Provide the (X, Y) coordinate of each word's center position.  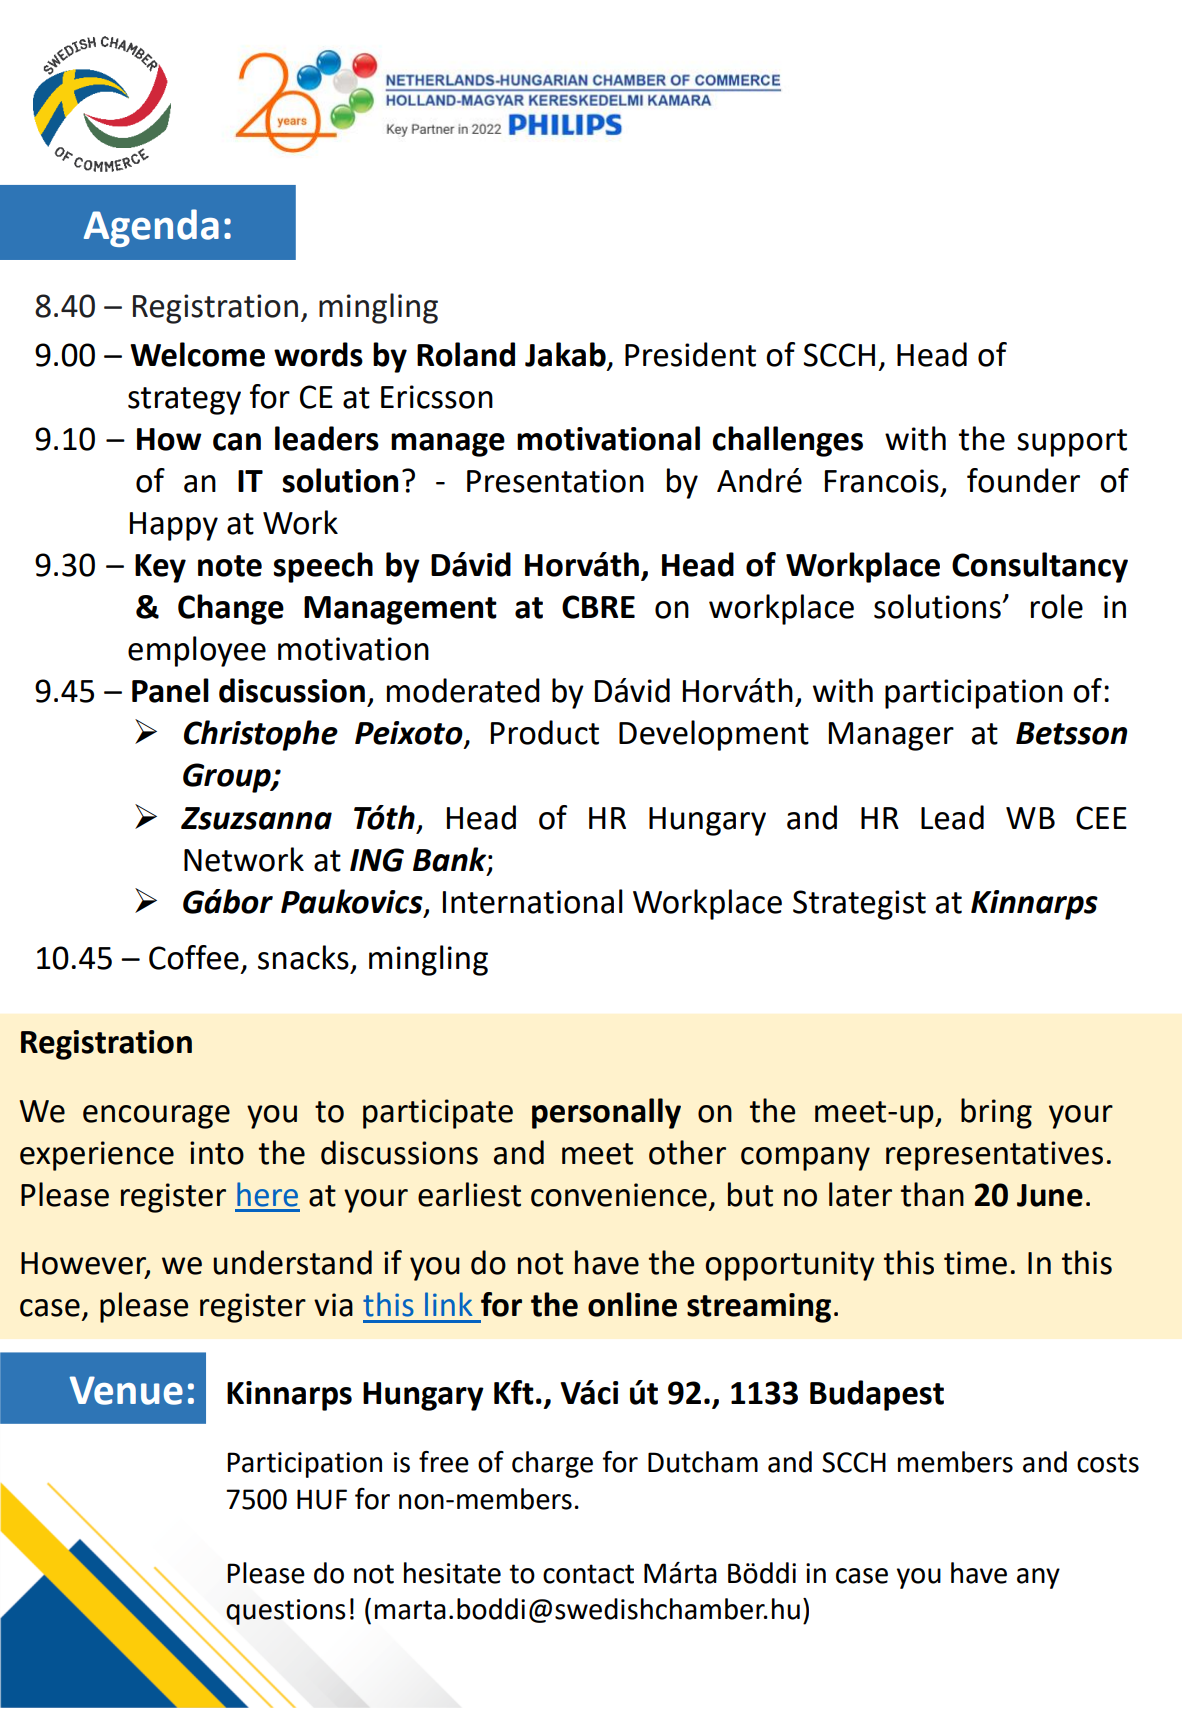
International (533, 901)
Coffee (194, 957)
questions (286, 1612)
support (1072, 443)
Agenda (151, 228)
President (690, 354)
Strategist (859, 905)
